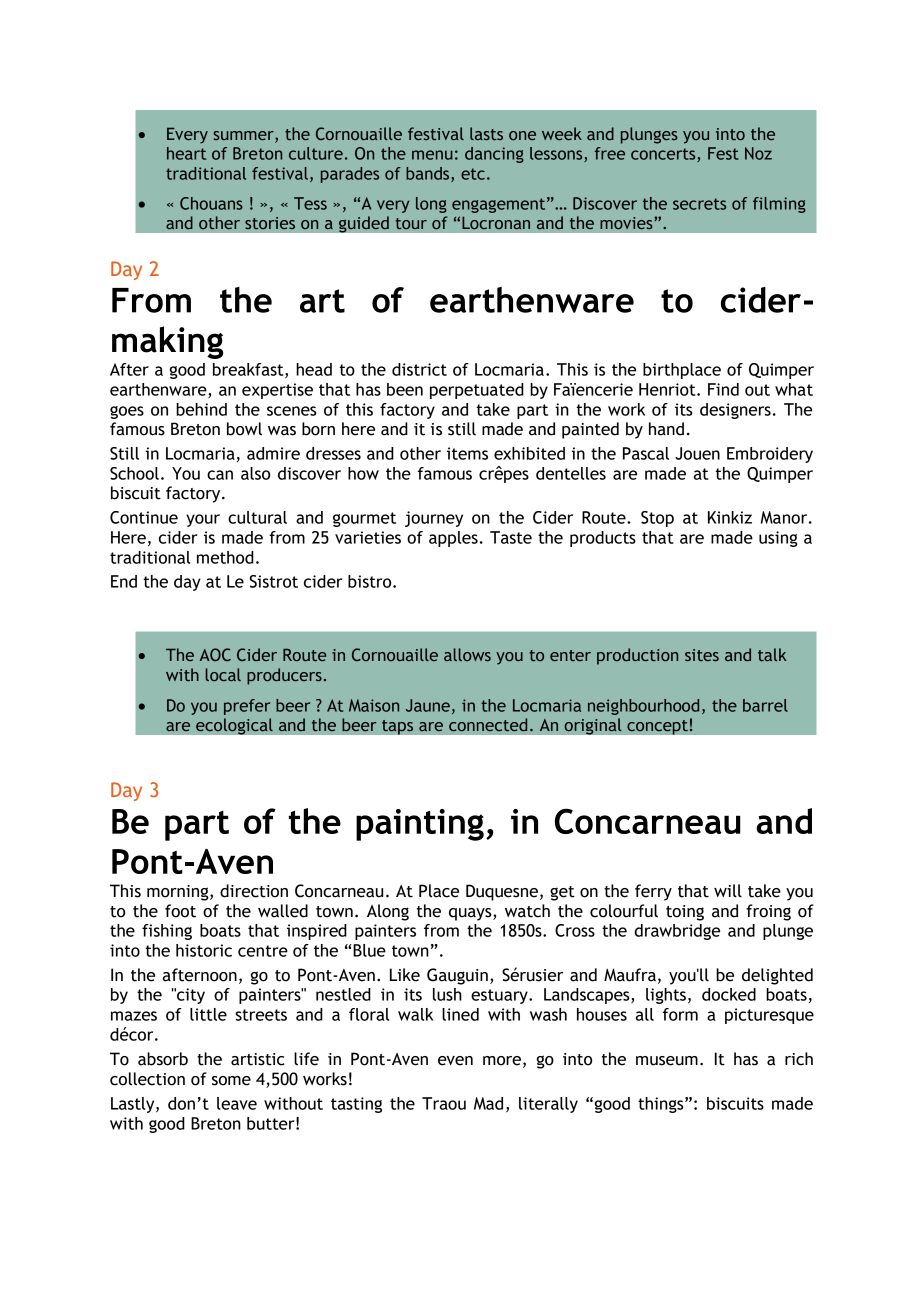 The height and width of the screenshot is (1308, 924). Describe the element at coordinates (473, 174) in the screenshot. I see `etc` at that location.
